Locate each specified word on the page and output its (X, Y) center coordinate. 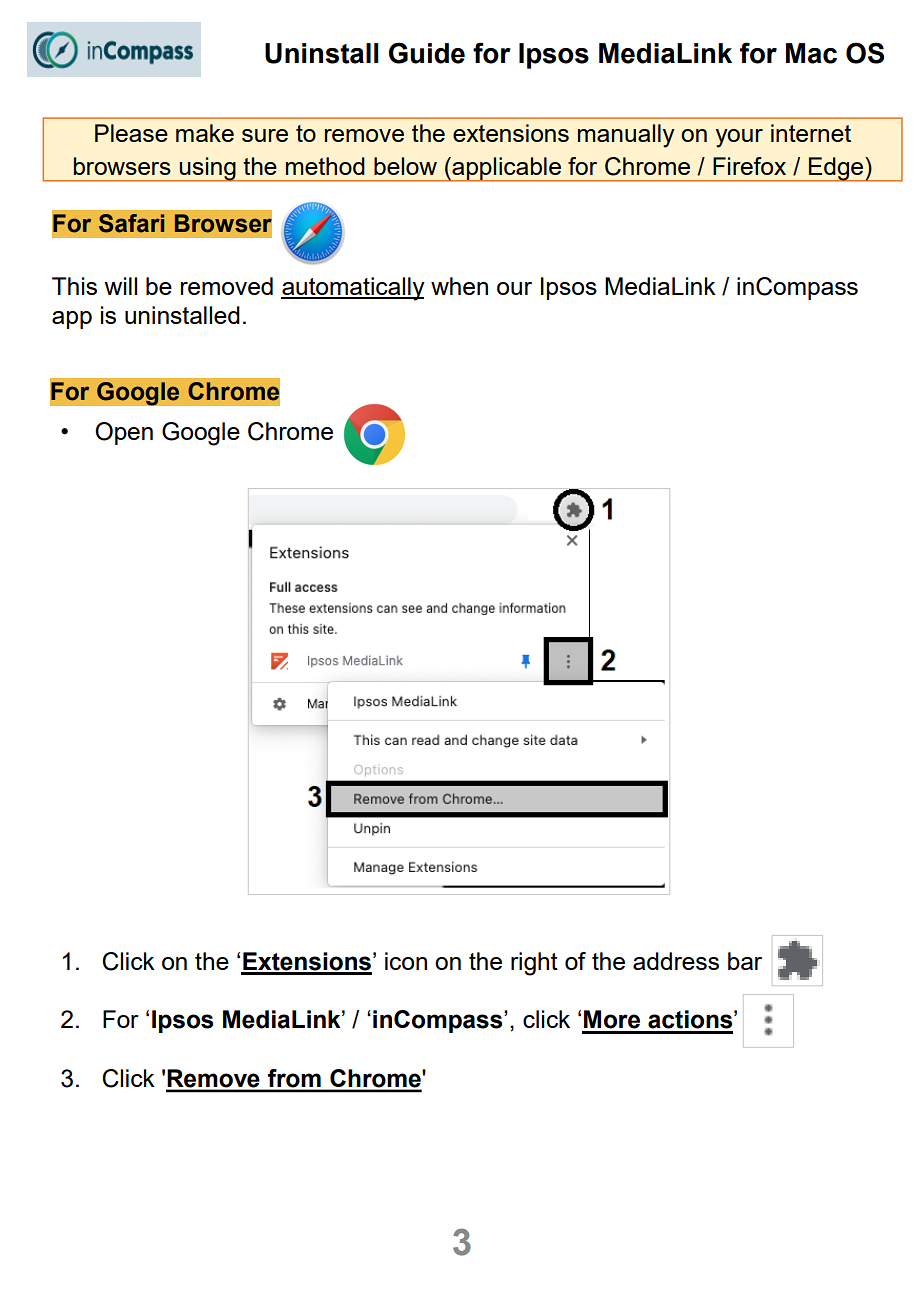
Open (124, 433)
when (459, 286)
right (534, 964)
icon (406, 961)
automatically (353, 289)
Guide (427, 53)
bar (745, 961)
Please (131, 133)
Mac (811, 53)
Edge (836, 169)
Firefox (749, 166)
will (120, 286)
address (676, 961)
